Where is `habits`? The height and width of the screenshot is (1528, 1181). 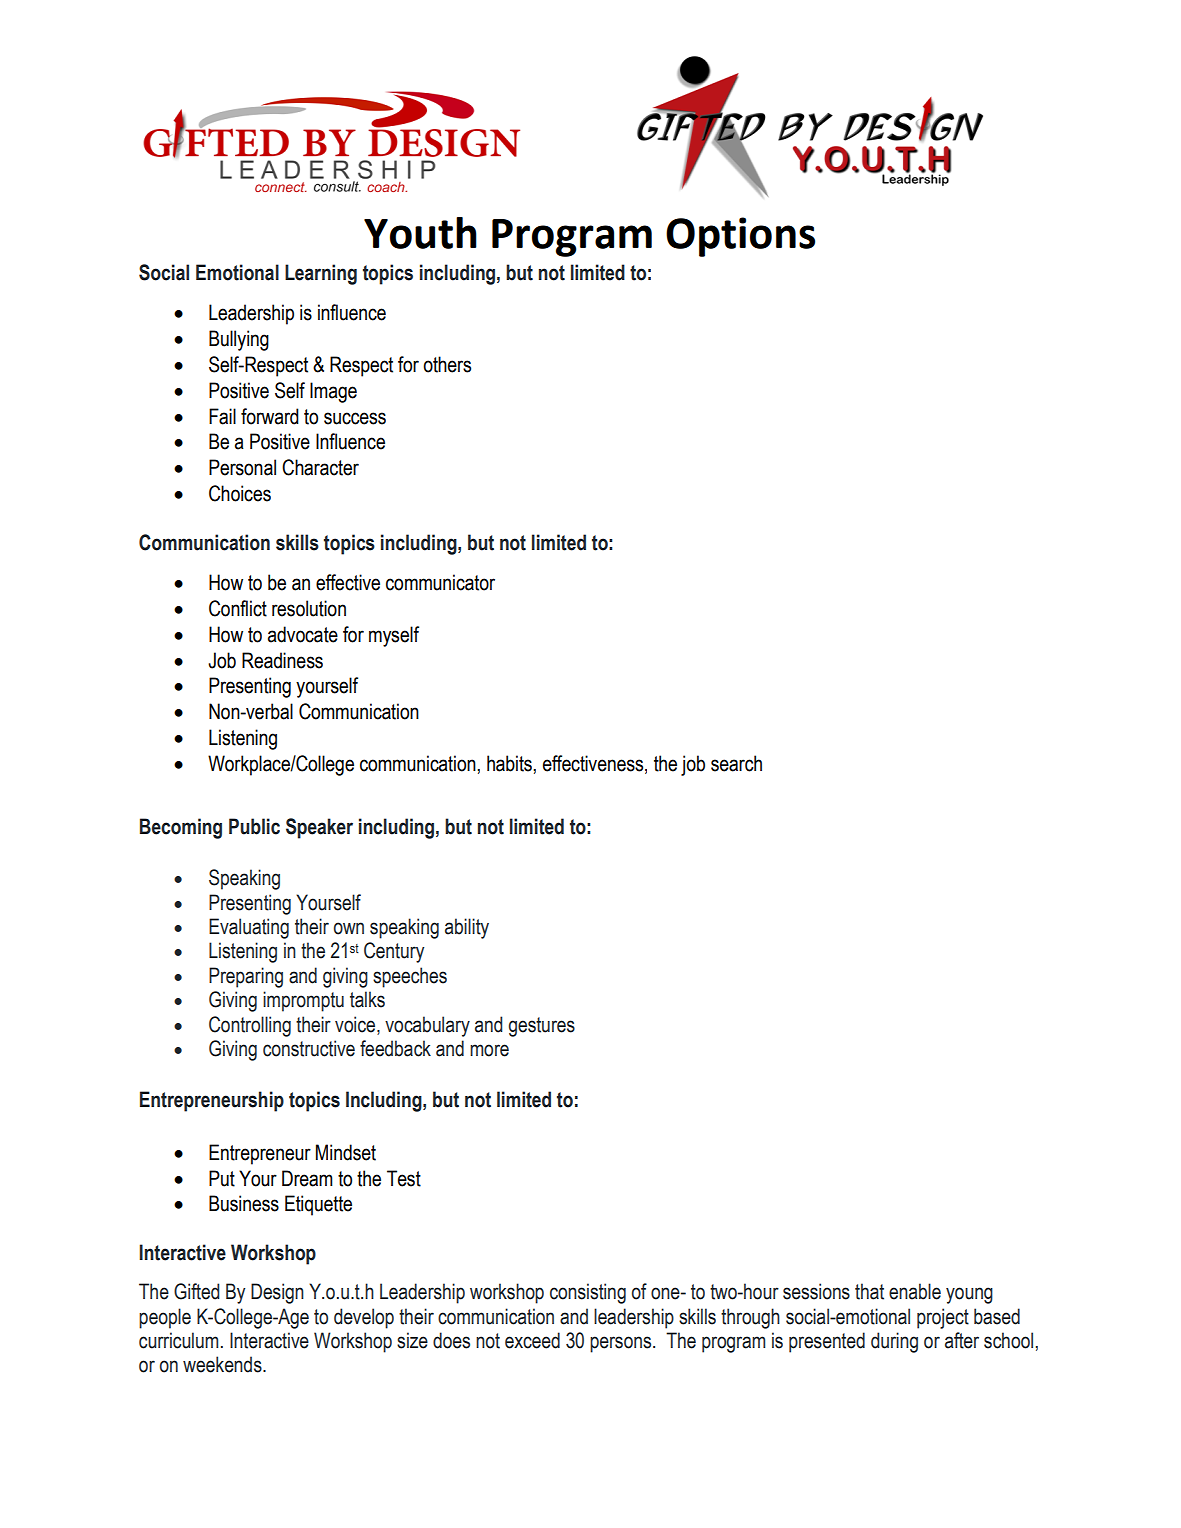
habits is located at coordinates (510, 763).
